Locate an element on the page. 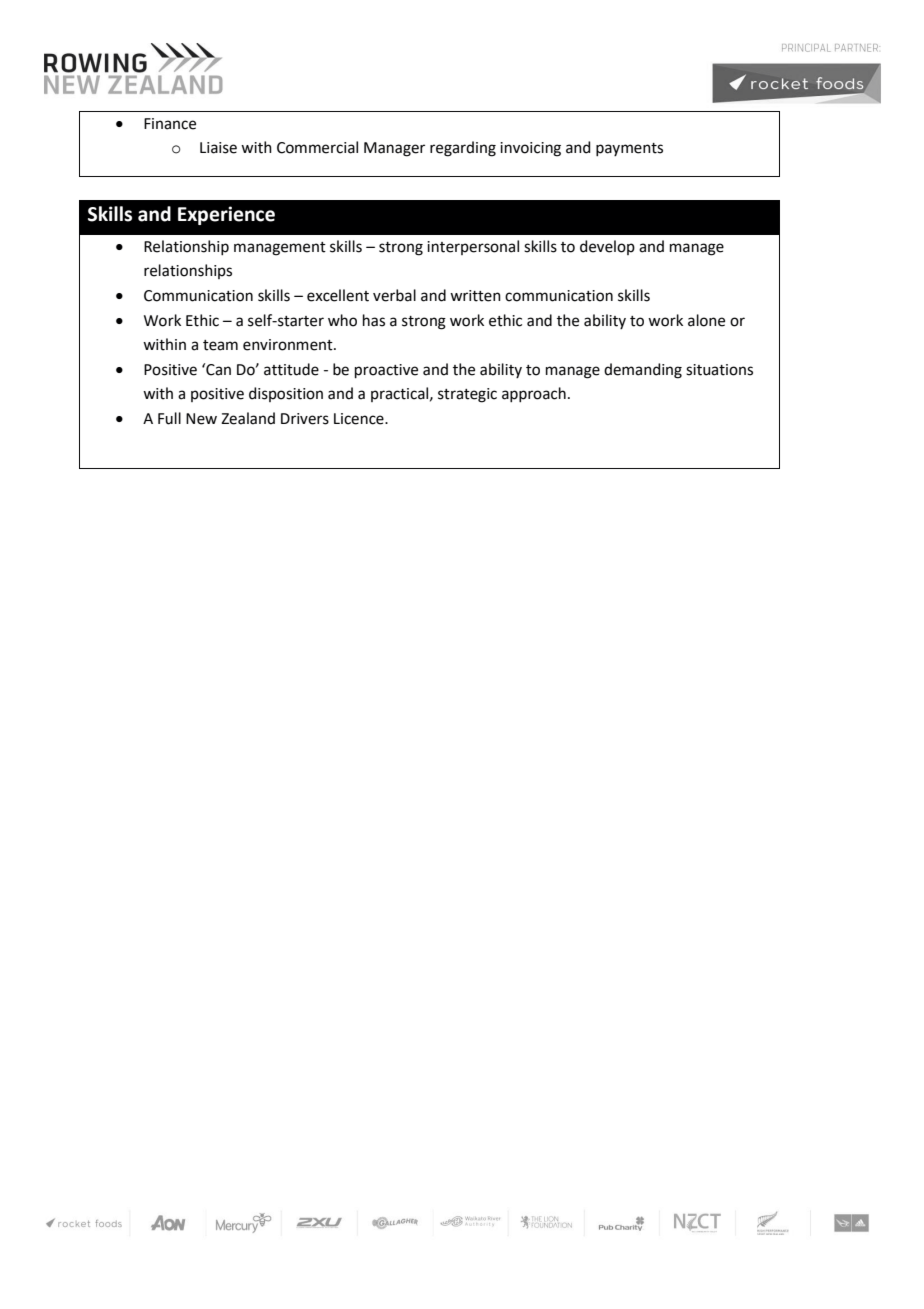 The height and width of the document is (1309, 924). alone is located at coordinates (706, 320).
